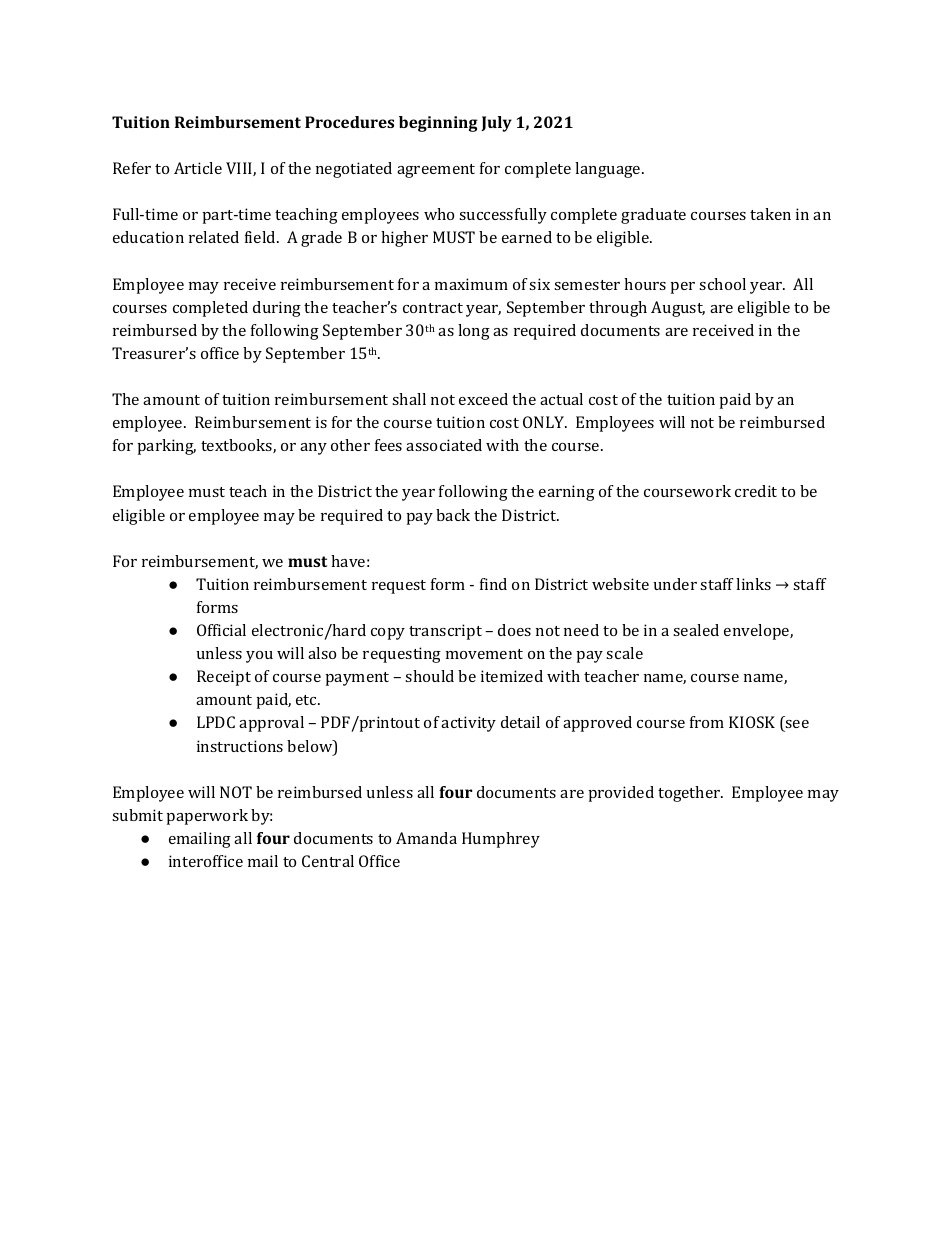  What do you see at coordinates (501, 840) in the screenshot?
I see `Humphrey` at bounding box center [501, 840].
